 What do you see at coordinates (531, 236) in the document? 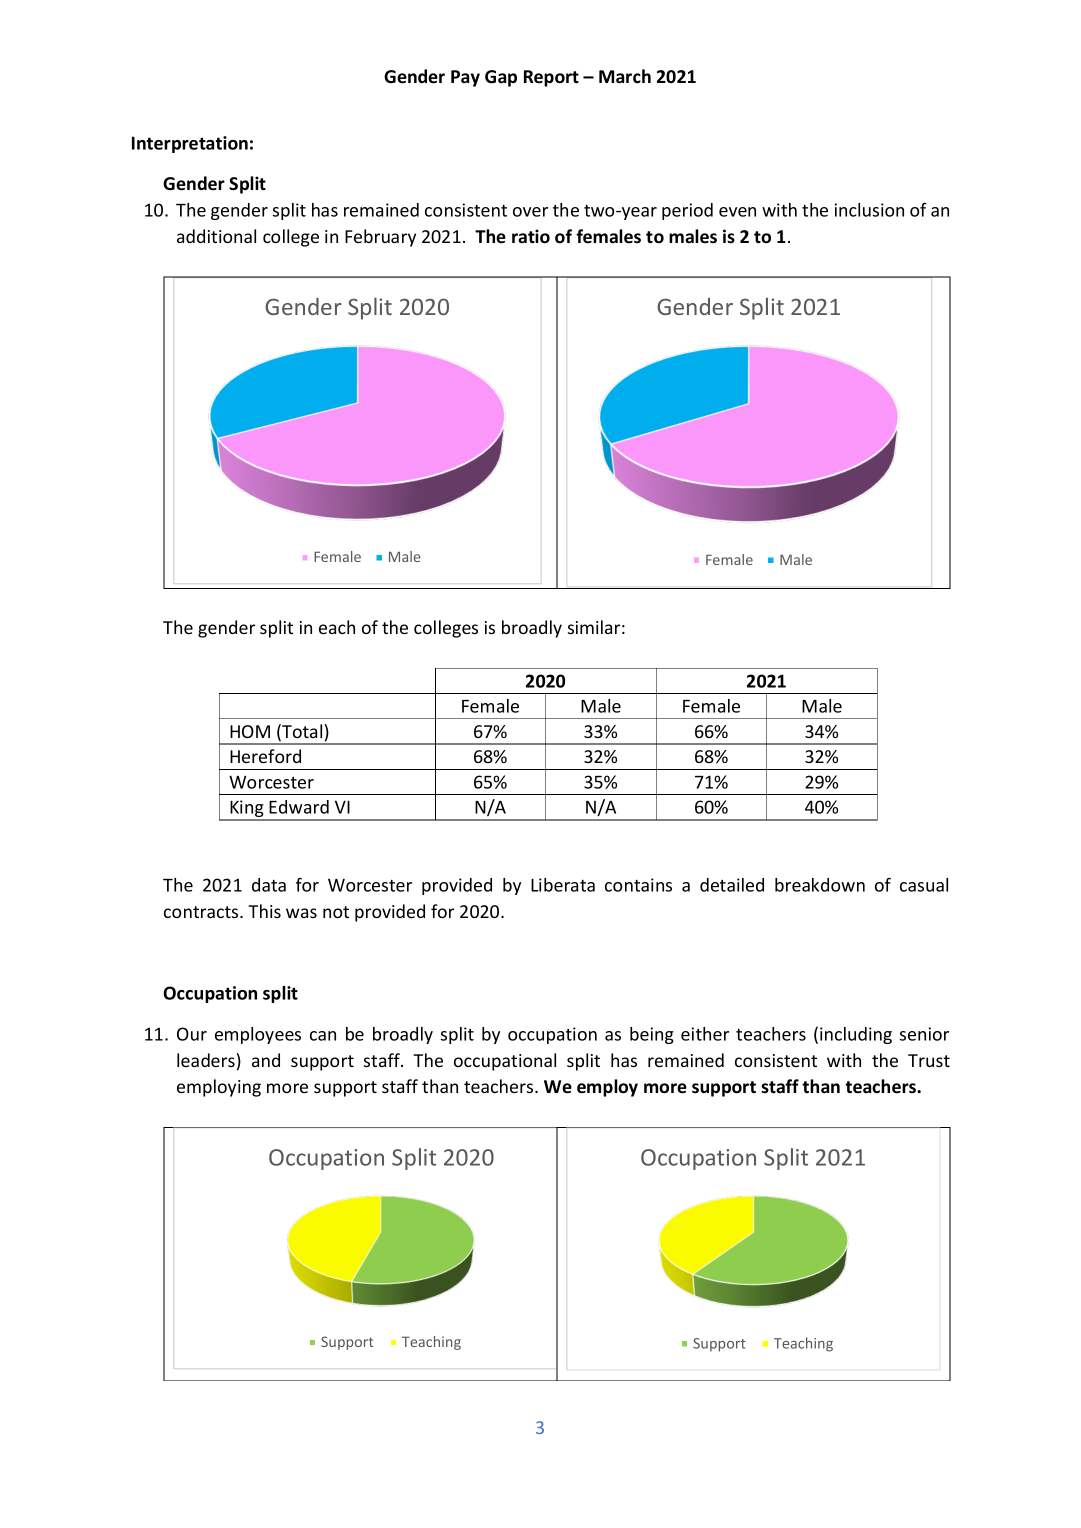
I see `ratio` at bounding box center [531, 236].
